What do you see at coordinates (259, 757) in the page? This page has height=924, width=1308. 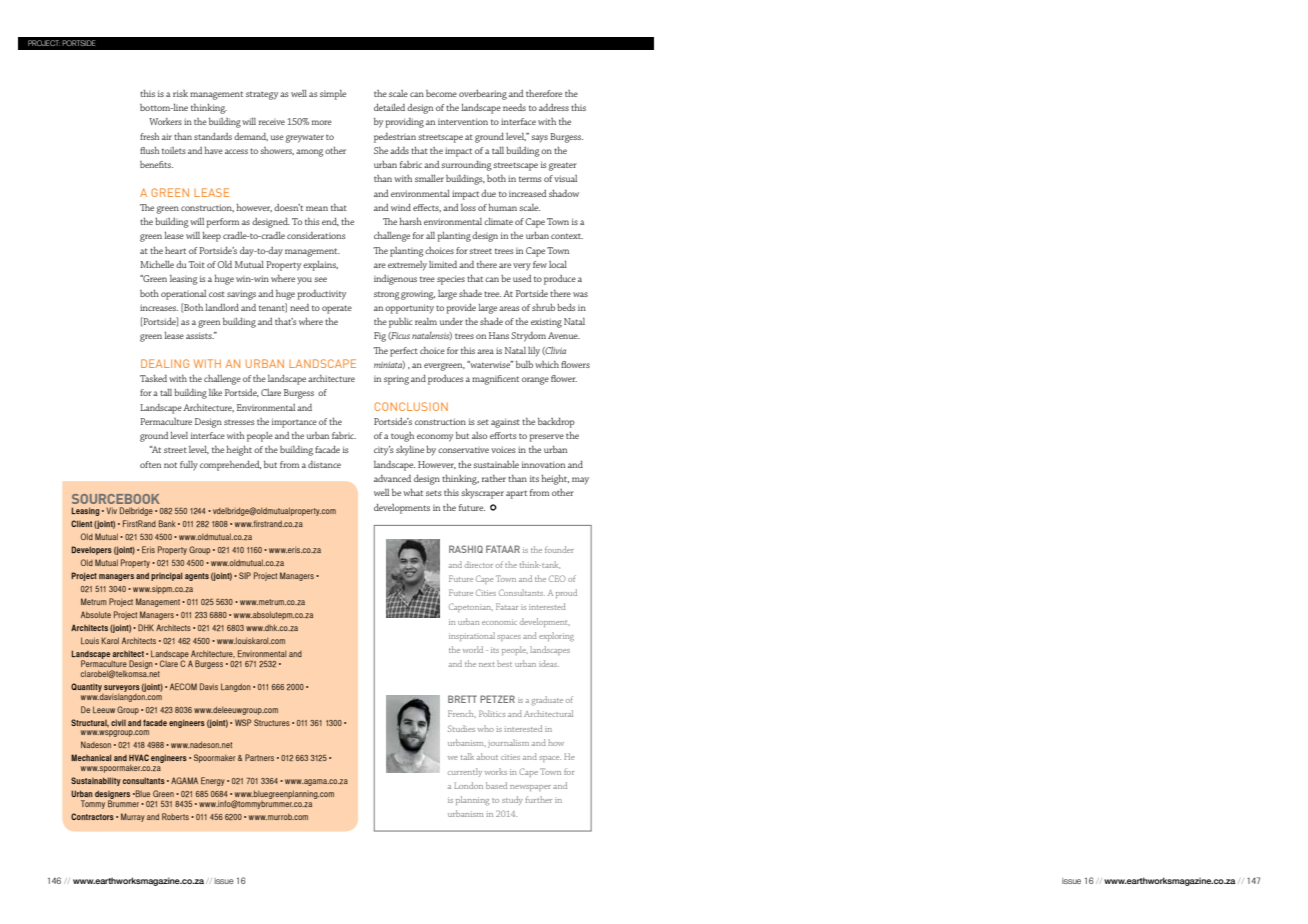 I see `Partners` at bounding box center [259, 757].
